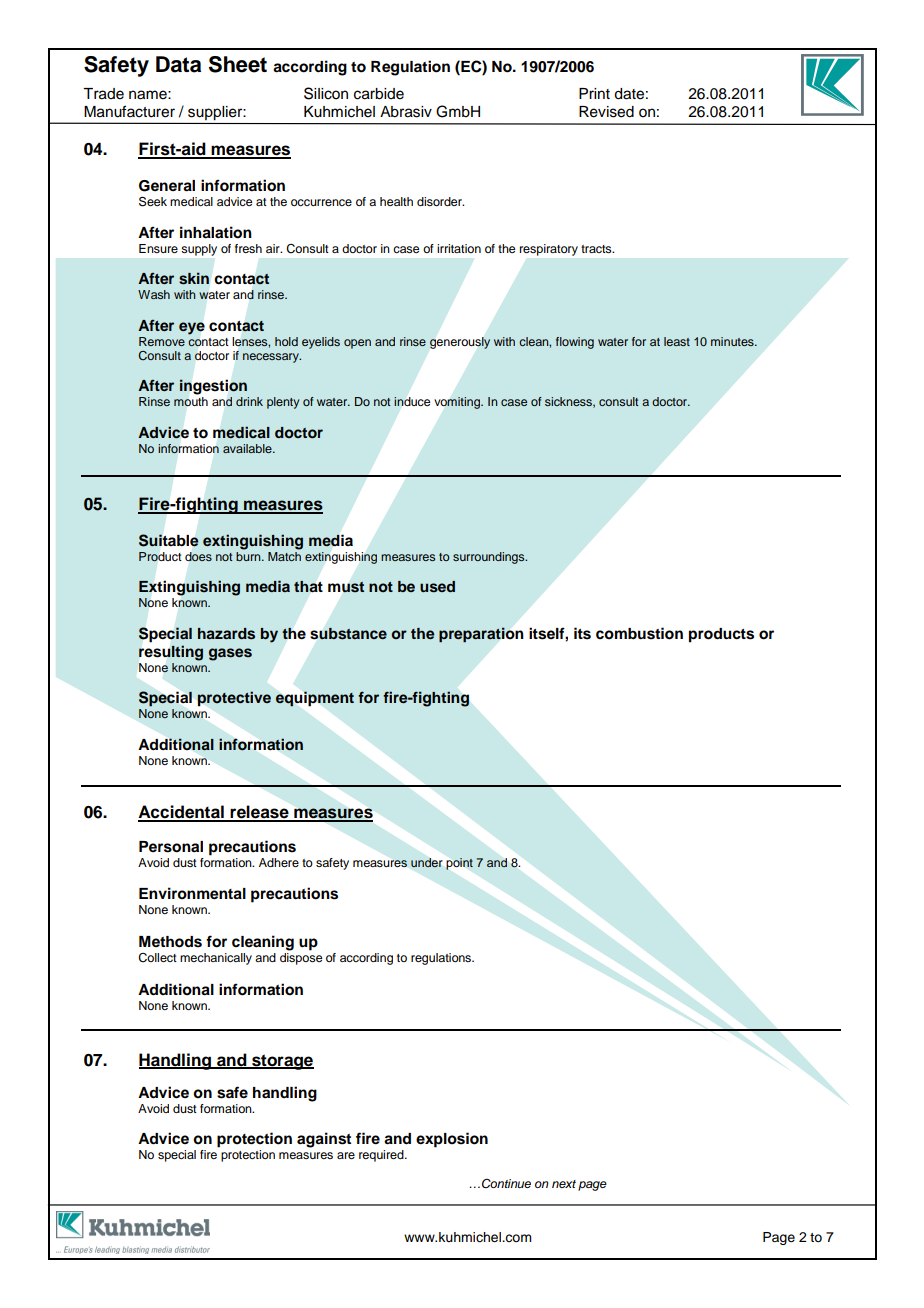 The image size is (924, 1308). I want to click on least, so click(677, 341).
